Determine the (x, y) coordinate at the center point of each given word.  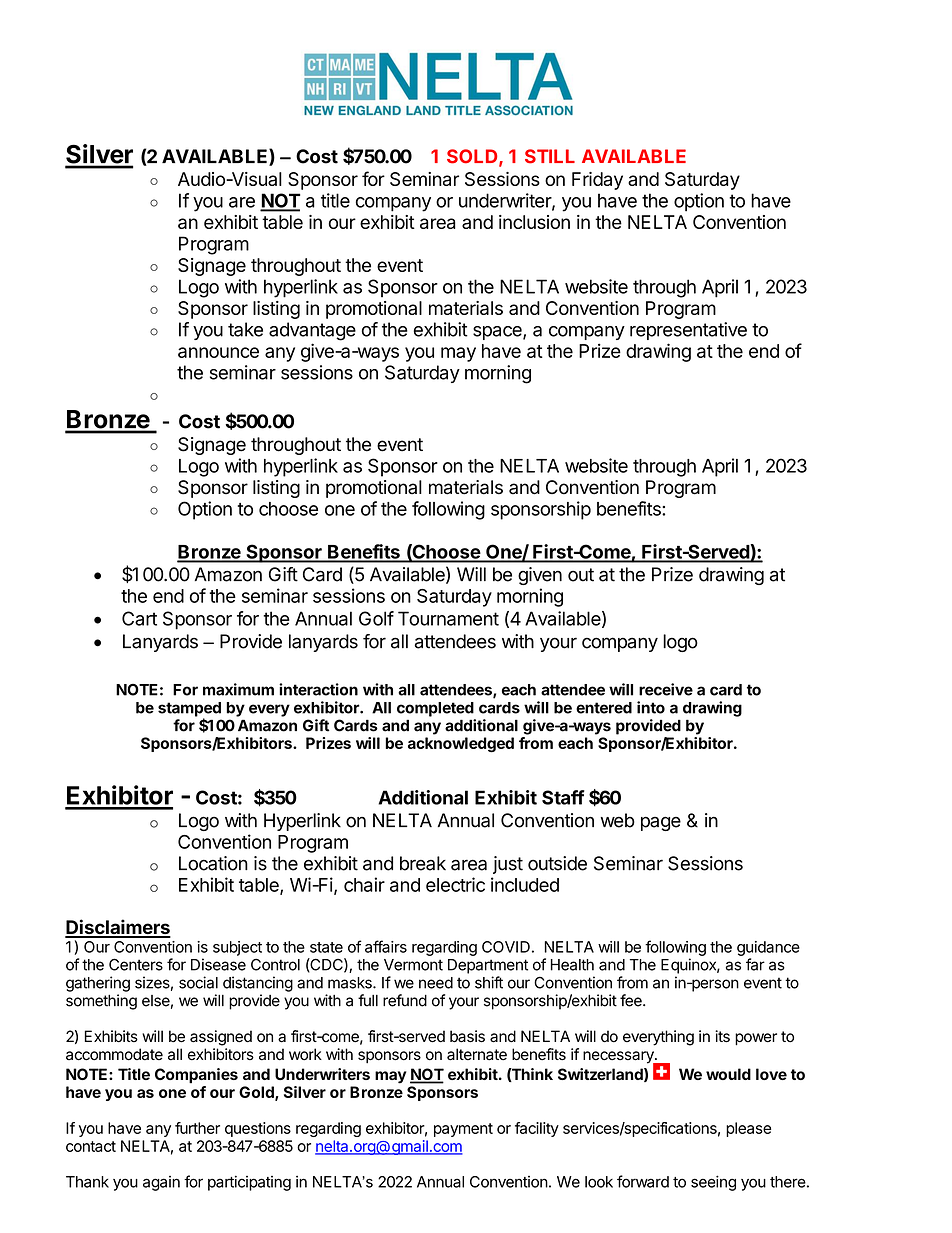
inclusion (534, 222)
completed (435, 709)
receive (666, 689)
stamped (189, 710)
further (197, 1128)
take (245, 329)
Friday (597, 181)
